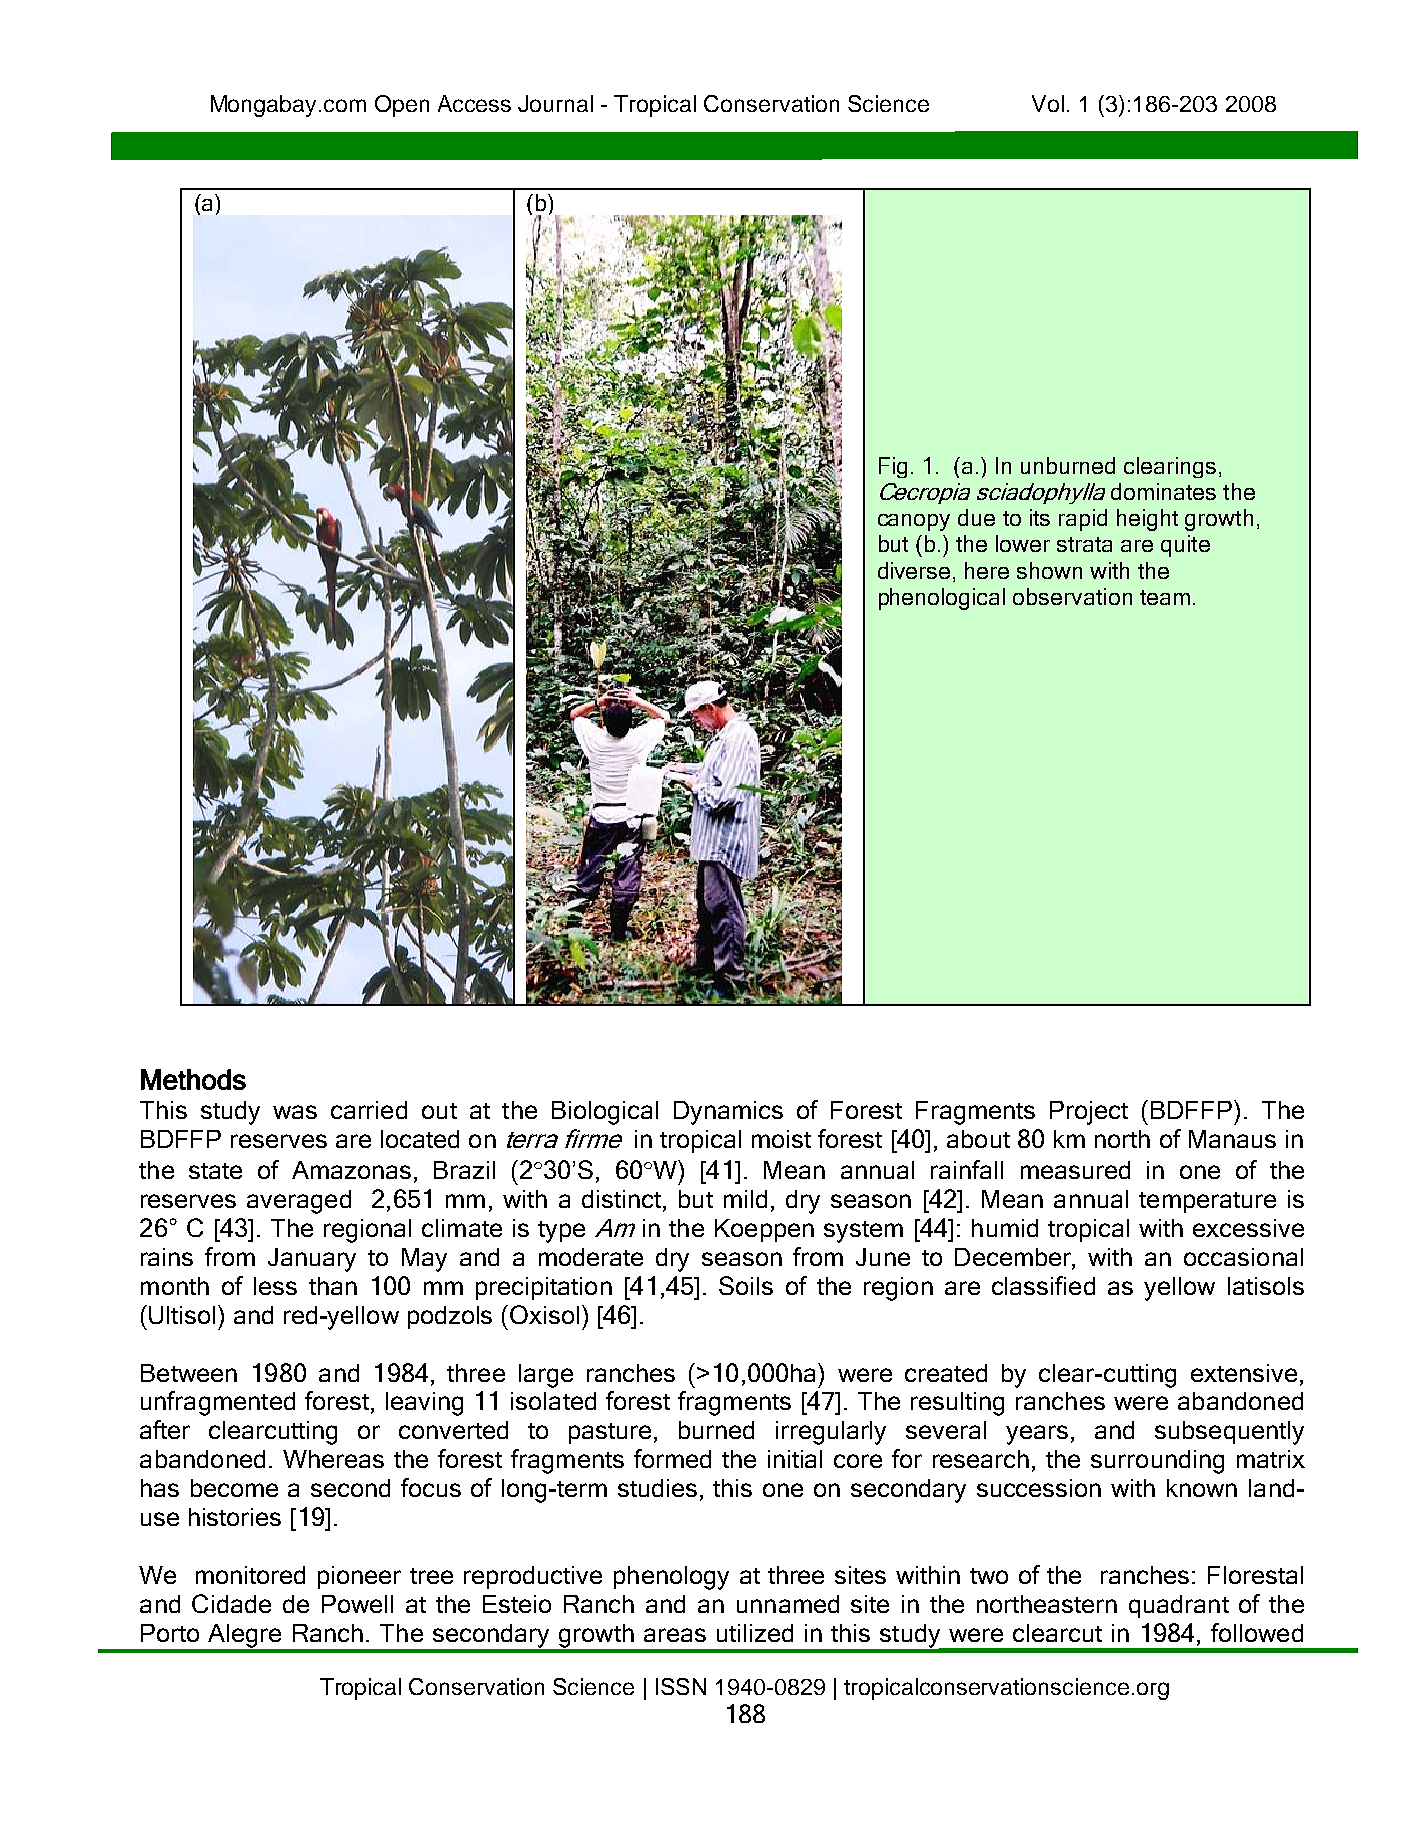 The image size is (1421, 1839). What do you see at coordinates (231, 1603) in the screenshot?
I see `Cidade` at bounding box center [231, 1603].
